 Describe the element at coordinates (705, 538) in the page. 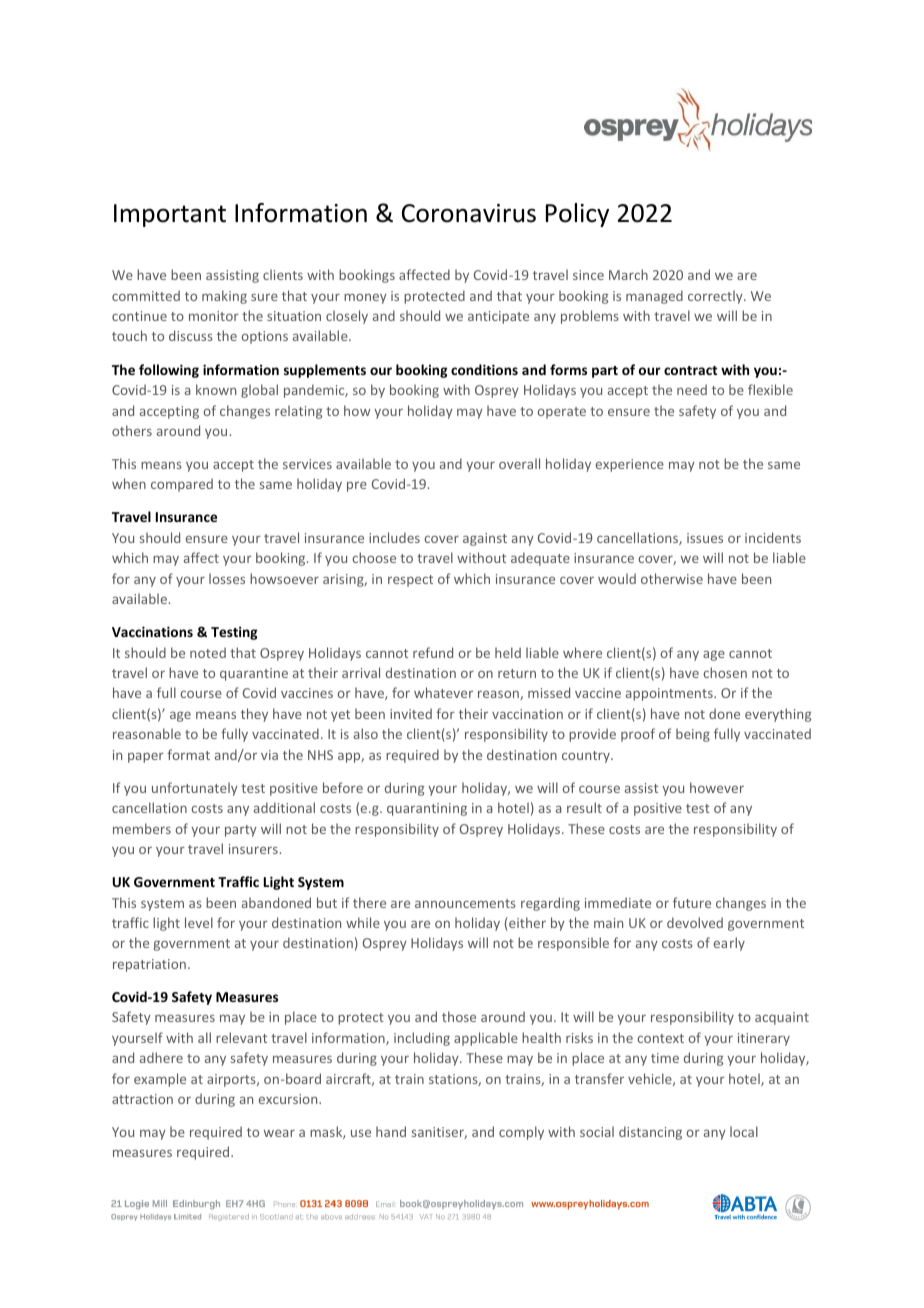

I see `issues` at that location.
